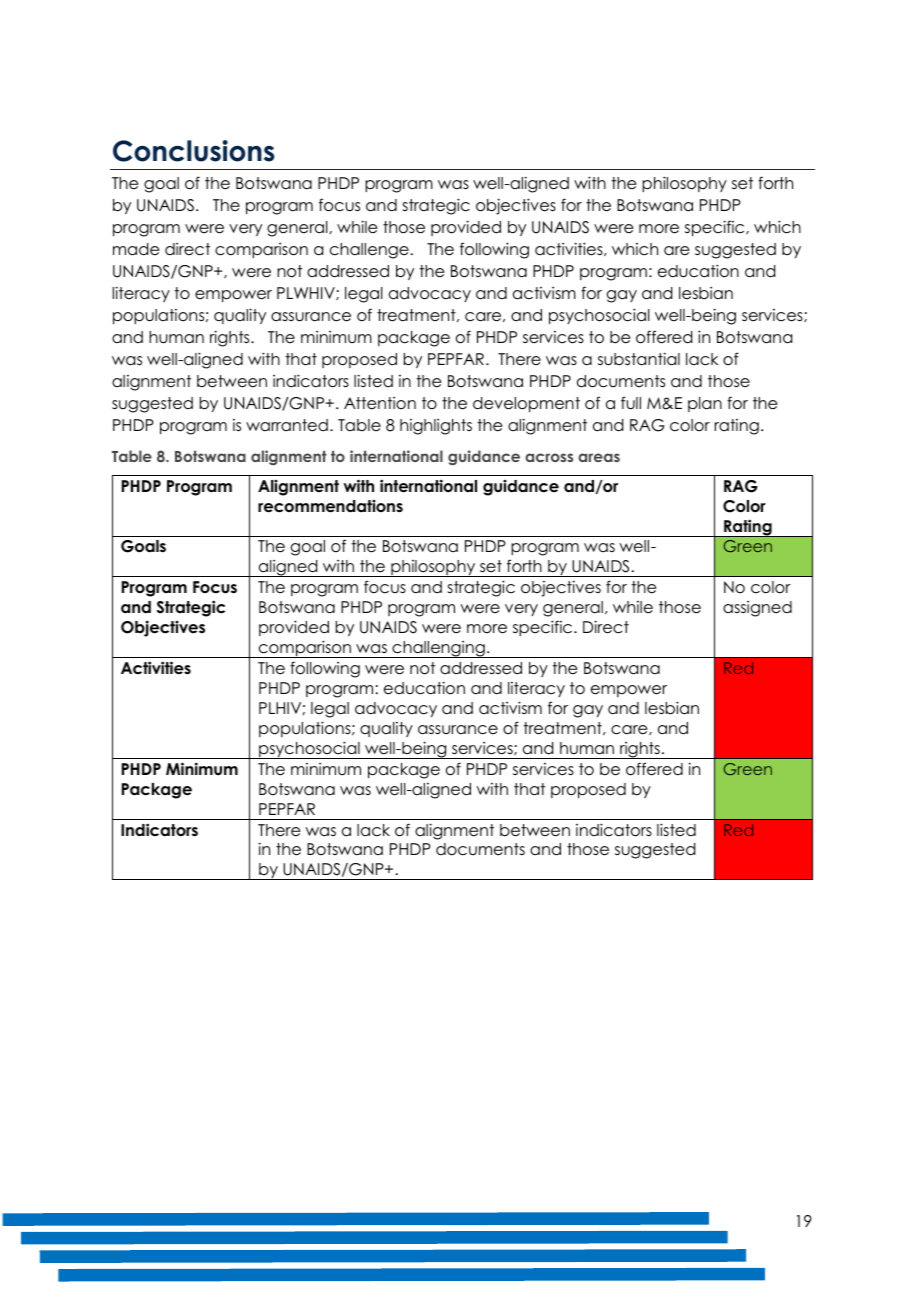 The image size is (924, 1307). What do you see at coordinates (639, 359) in the screenshot?
I see `substantial` at bounding box center [639, 359].
